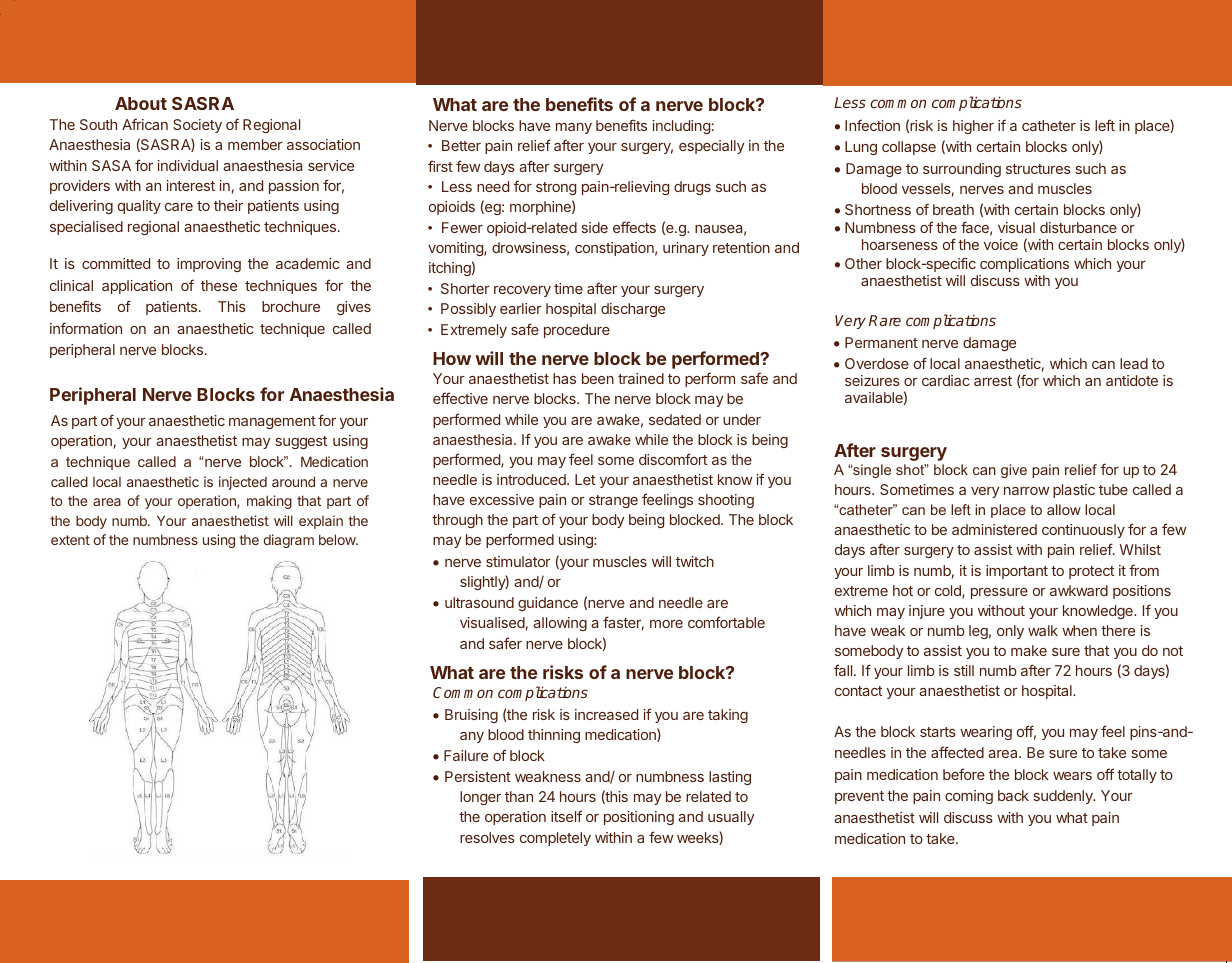 The image size is (1232, 963). What do you see at coordinates (480, 798) in the document?
I see `longer` at bounding box center [480, 798].
